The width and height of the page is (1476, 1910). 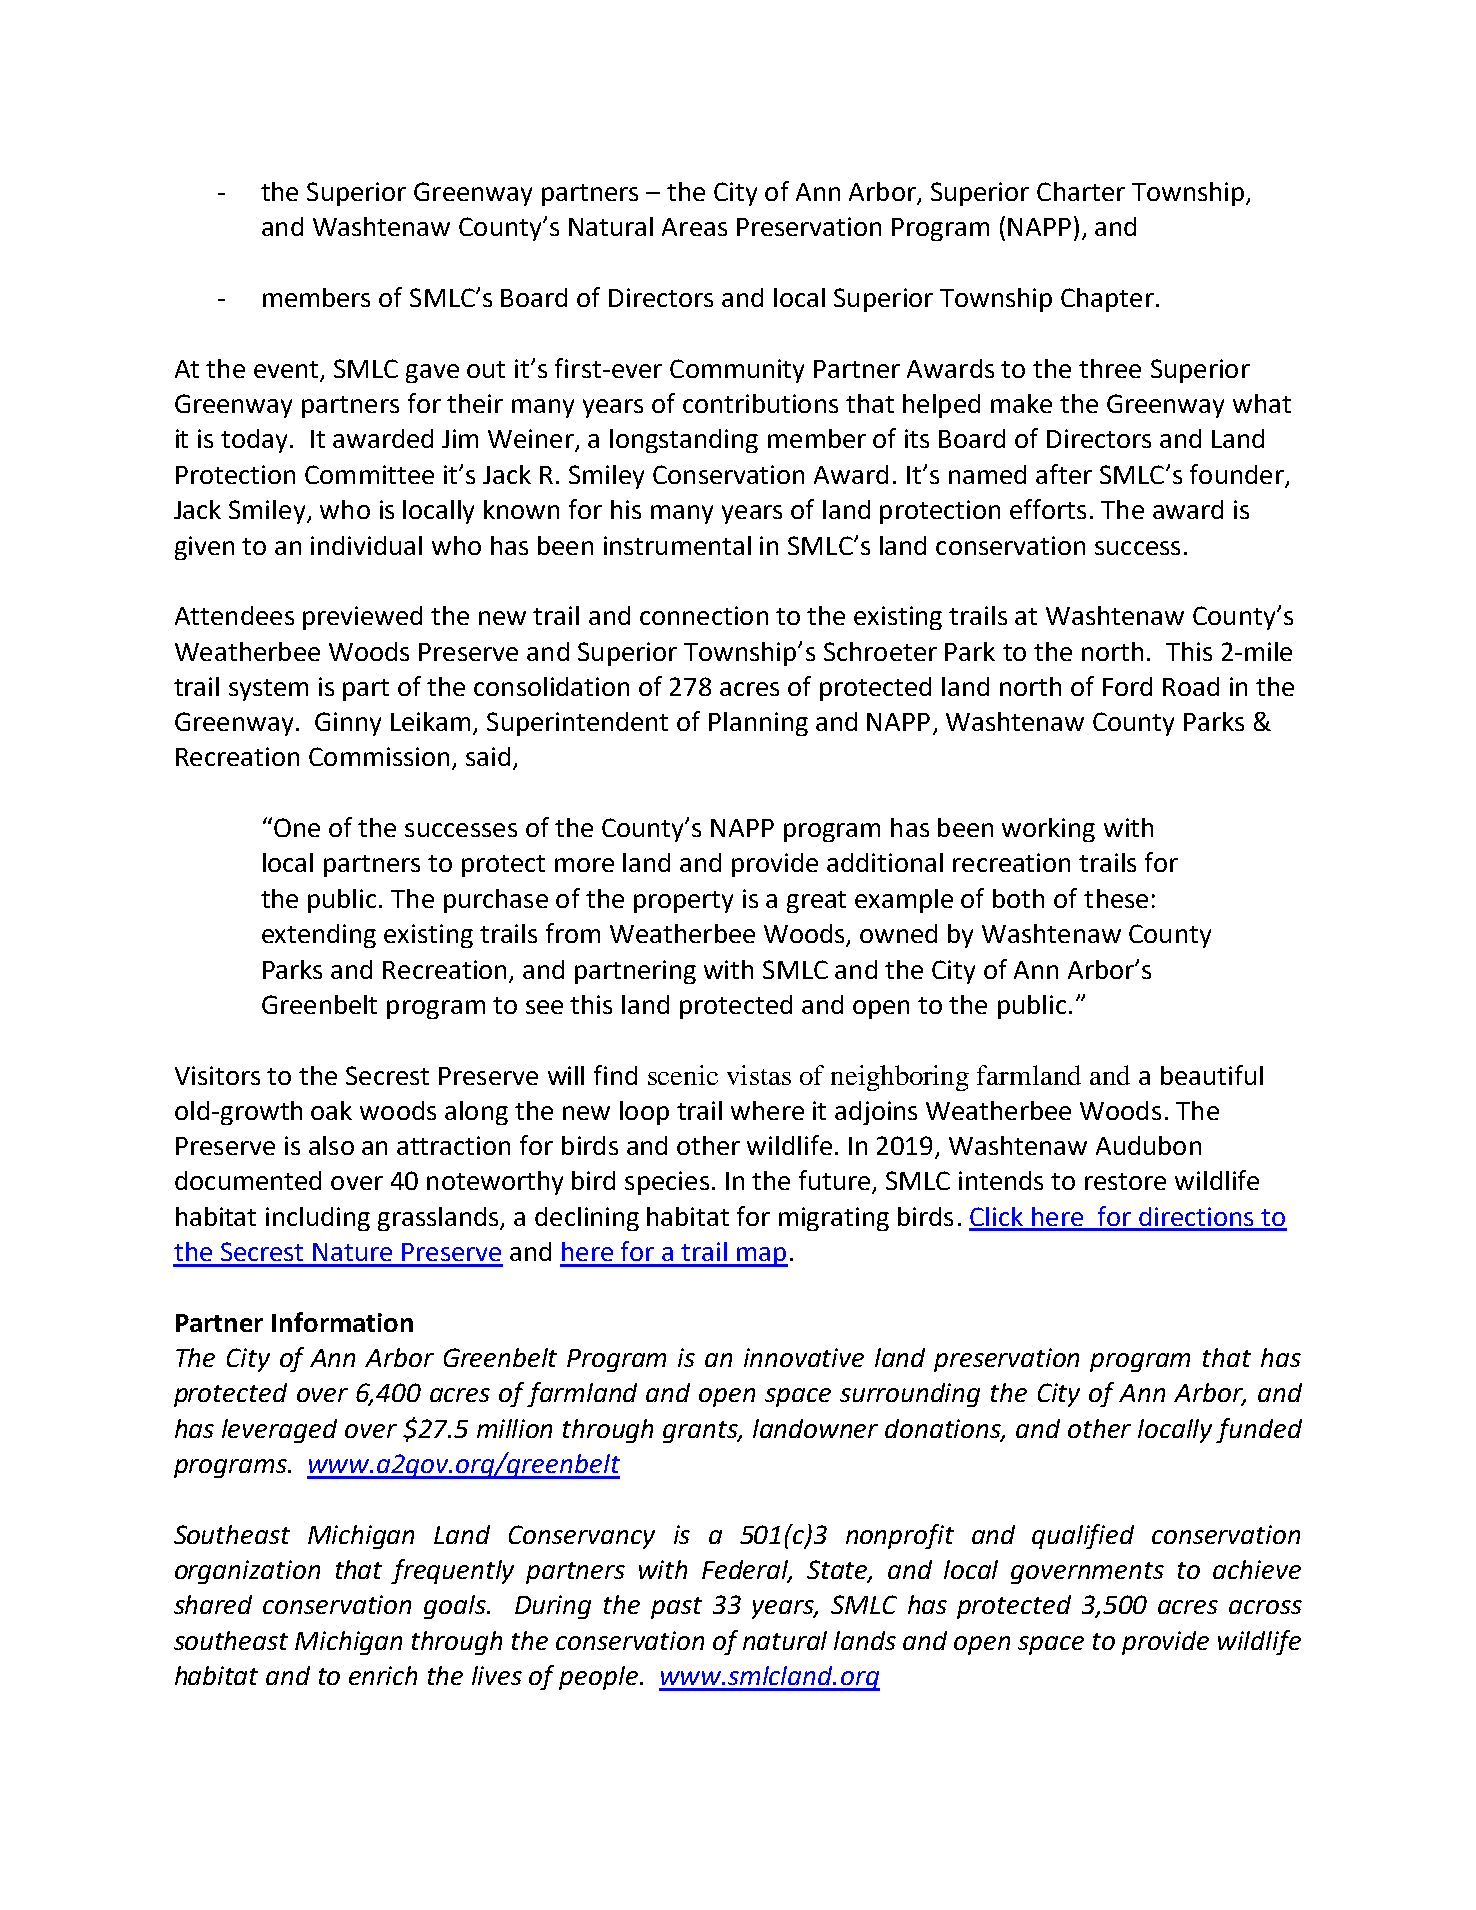 What do you see at coordinates (1048, 509) in the page?
I see `efforts` at bounding box center [1048, 509].
